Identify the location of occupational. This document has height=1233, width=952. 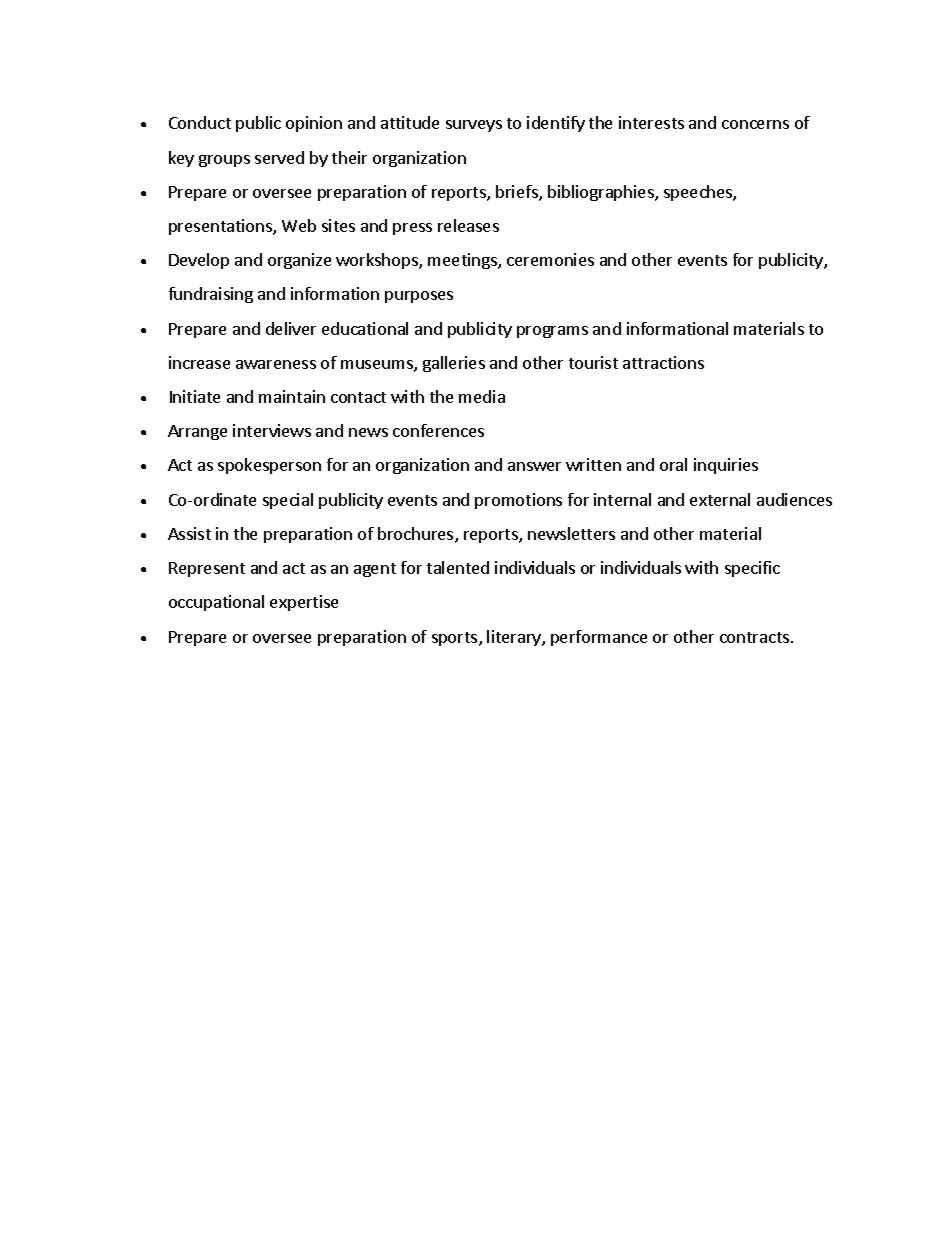
(216, 603).
